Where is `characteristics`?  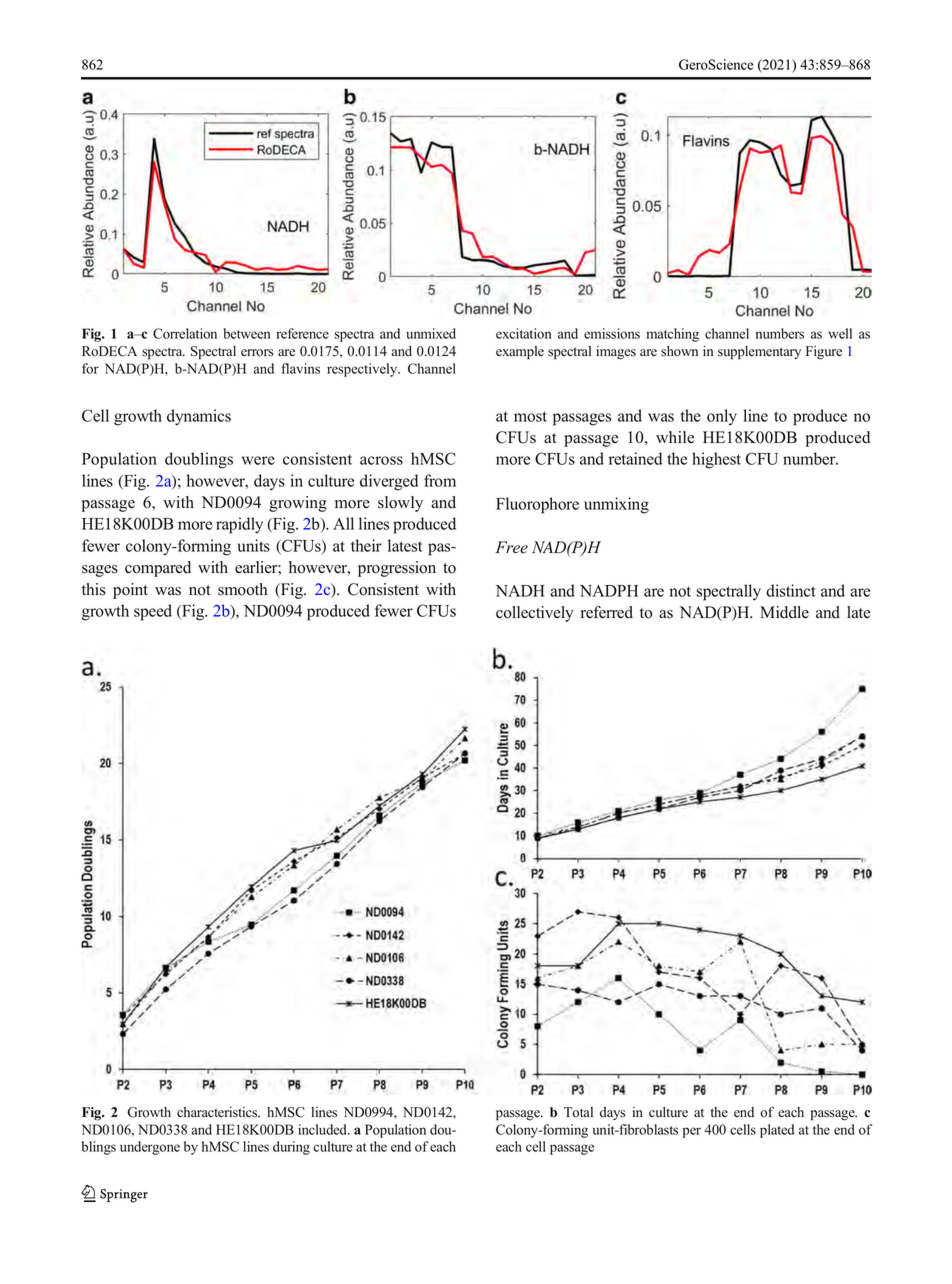
characteristics is located at coordinates (218, 1112).
